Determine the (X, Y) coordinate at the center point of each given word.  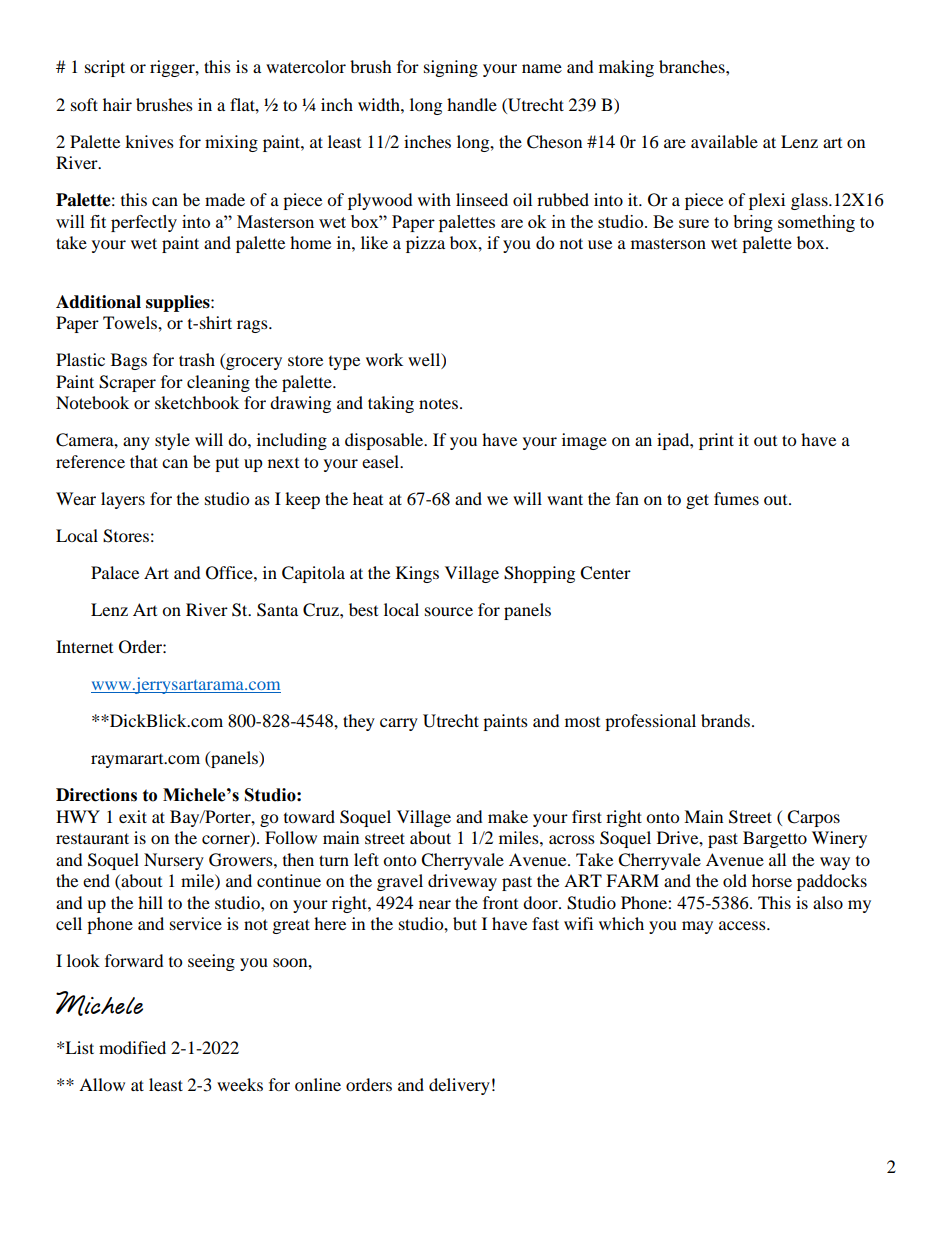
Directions (96, 795)
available (724, 141)
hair (117, 104)
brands (727, 720)
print (716, 441)
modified (132, 1047)
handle (472, 104)
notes (440, 403)
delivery (459, 1086)
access (743, 925)
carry (399, 724)
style (172, 441)
